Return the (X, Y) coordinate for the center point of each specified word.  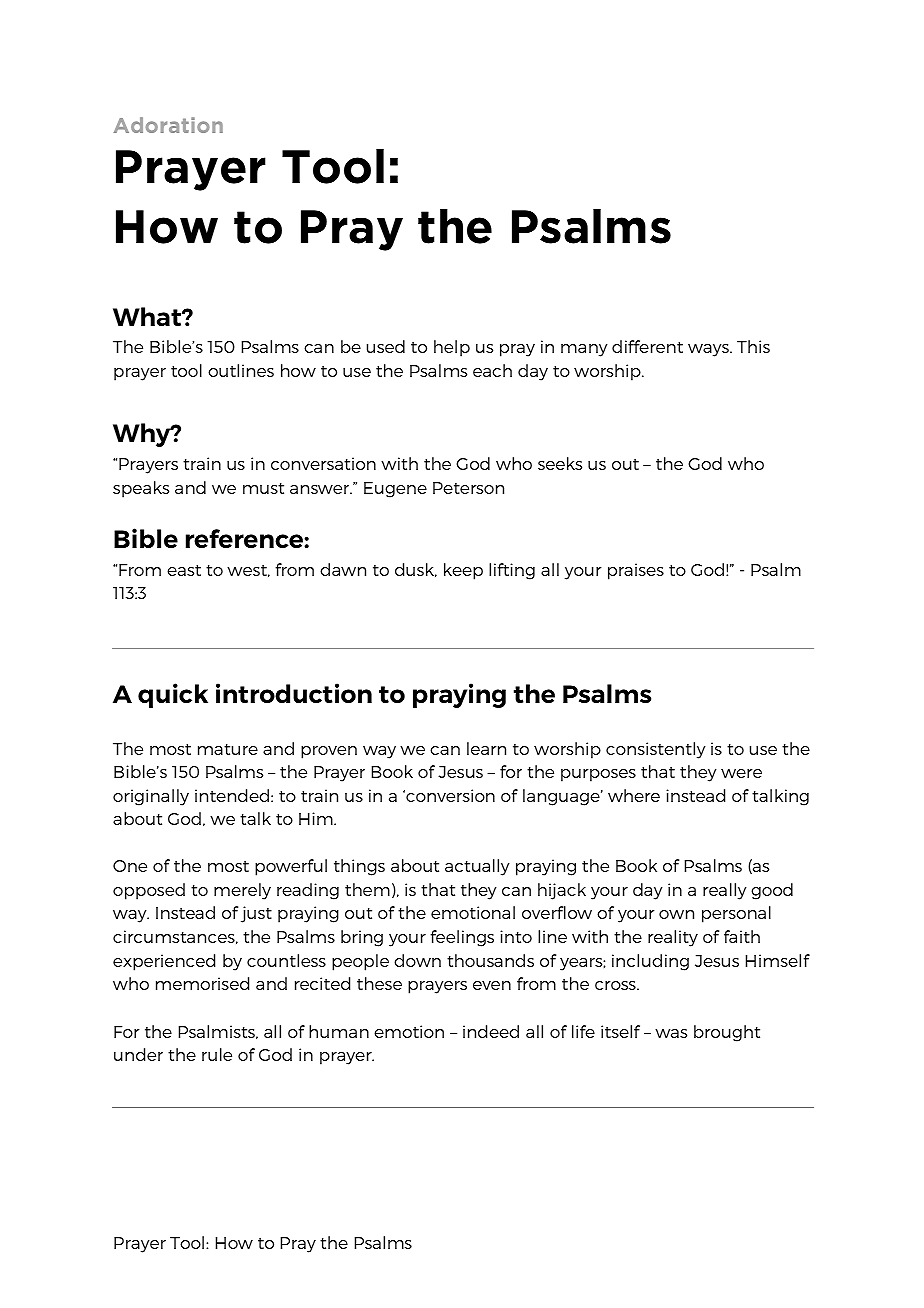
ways (709, 350)
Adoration (168, 125)
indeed (491, 1031)
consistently (656, 750)
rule (217, 1054)
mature (228, 749)
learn (486, 748)
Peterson (468, 488)
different (647, 346)
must (263, 488)
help (452, 348)
